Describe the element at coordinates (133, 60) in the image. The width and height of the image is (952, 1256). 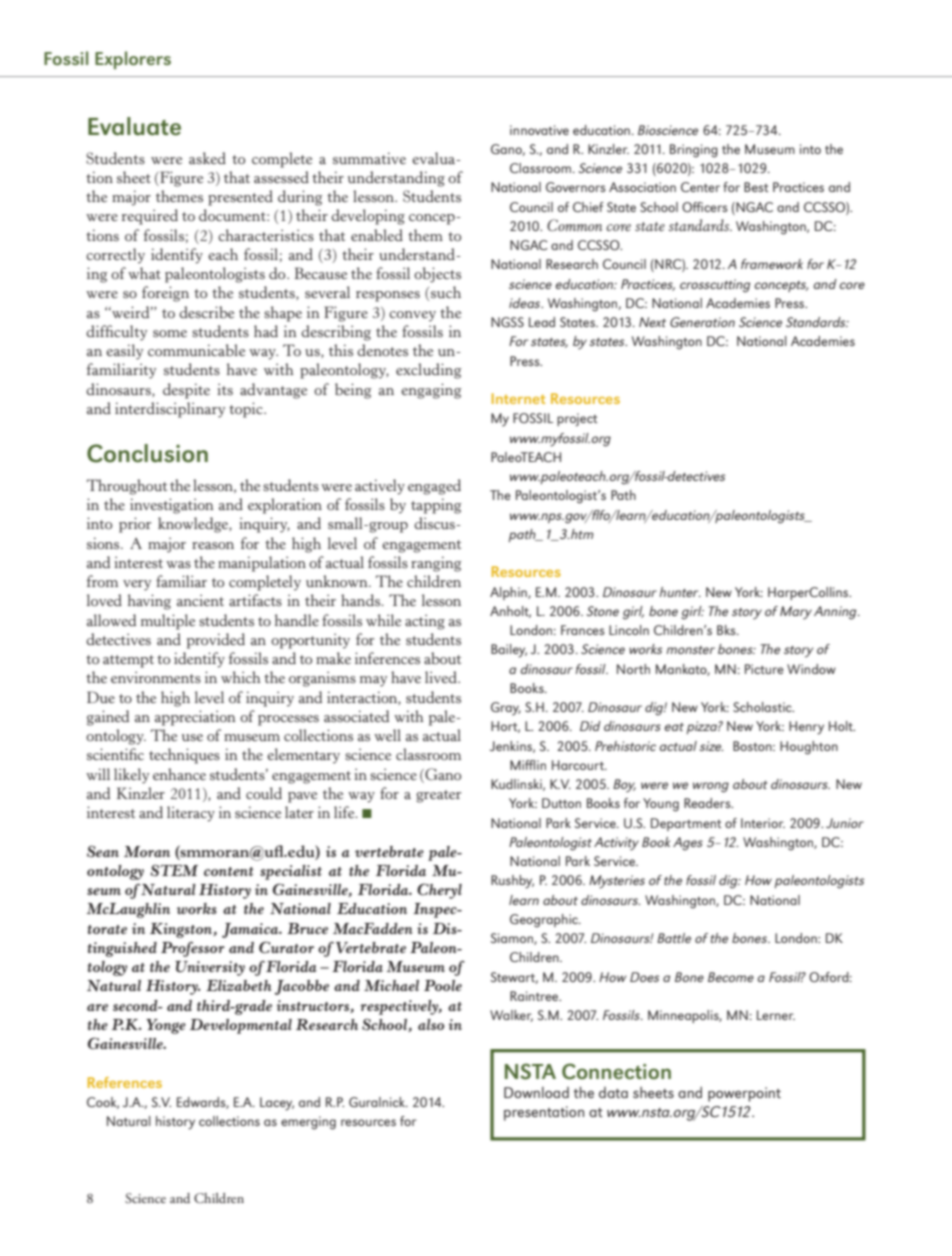
I see `Explorers` at that location.
